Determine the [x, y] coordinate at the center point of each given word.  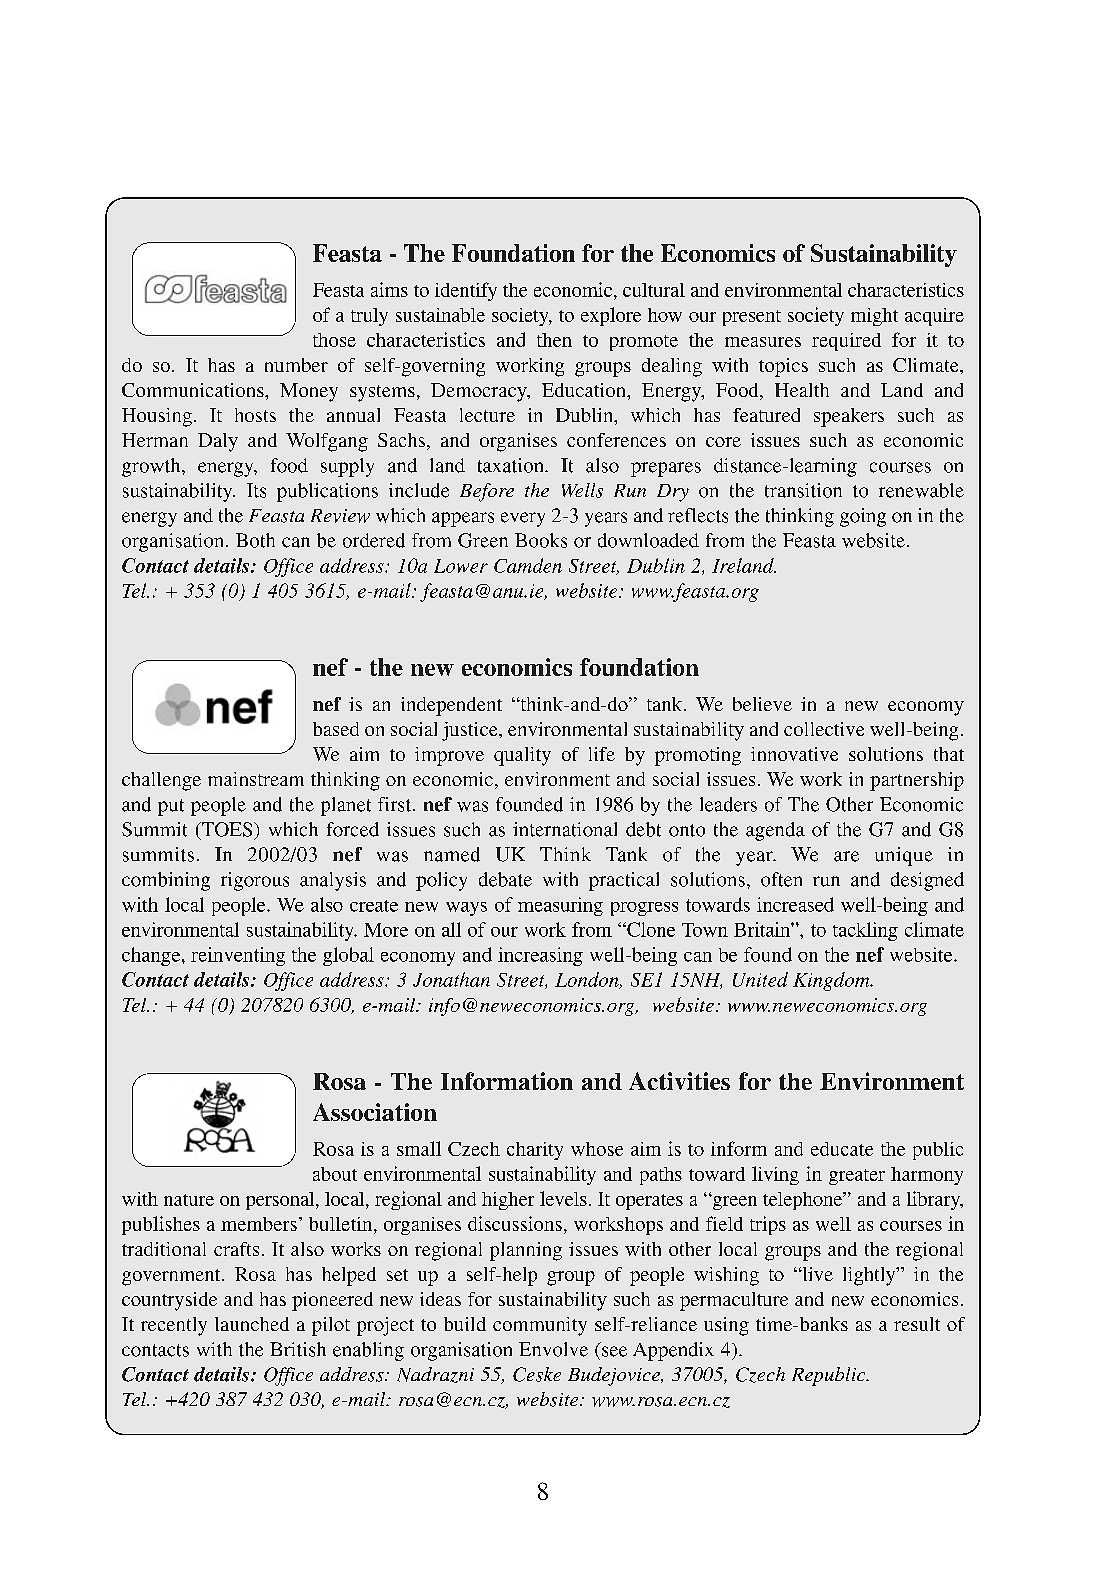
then [554, 340]
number [296, 365]
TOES [227, 829]
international [565, 829]
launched [252, 1324]
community [540, 1326]
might [874, 317]
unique [904, 856]
